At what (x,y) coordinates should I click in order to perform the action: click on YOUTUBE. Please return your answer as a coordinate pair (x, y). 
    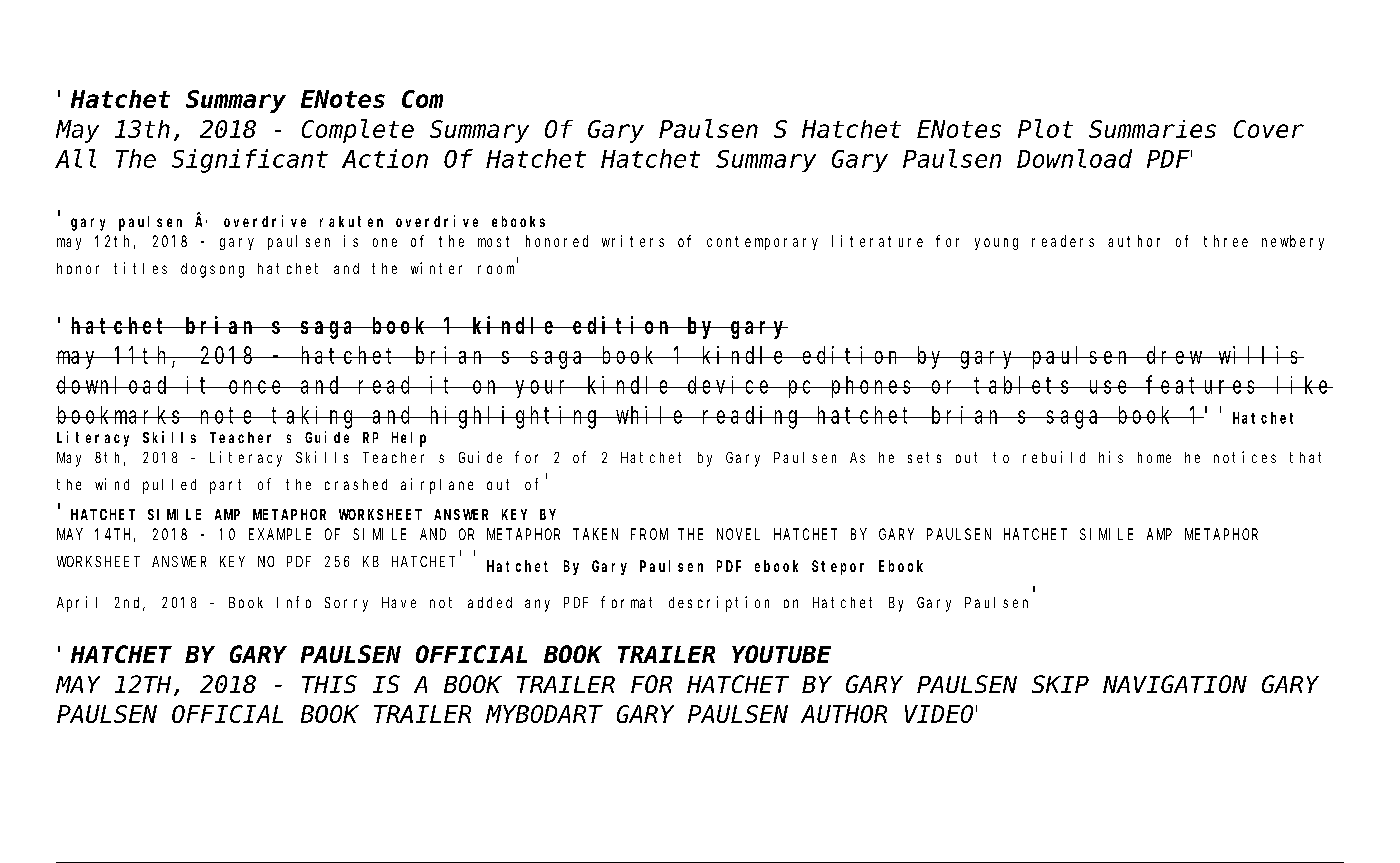
    Looking at the image, I should click on (782, 655).
